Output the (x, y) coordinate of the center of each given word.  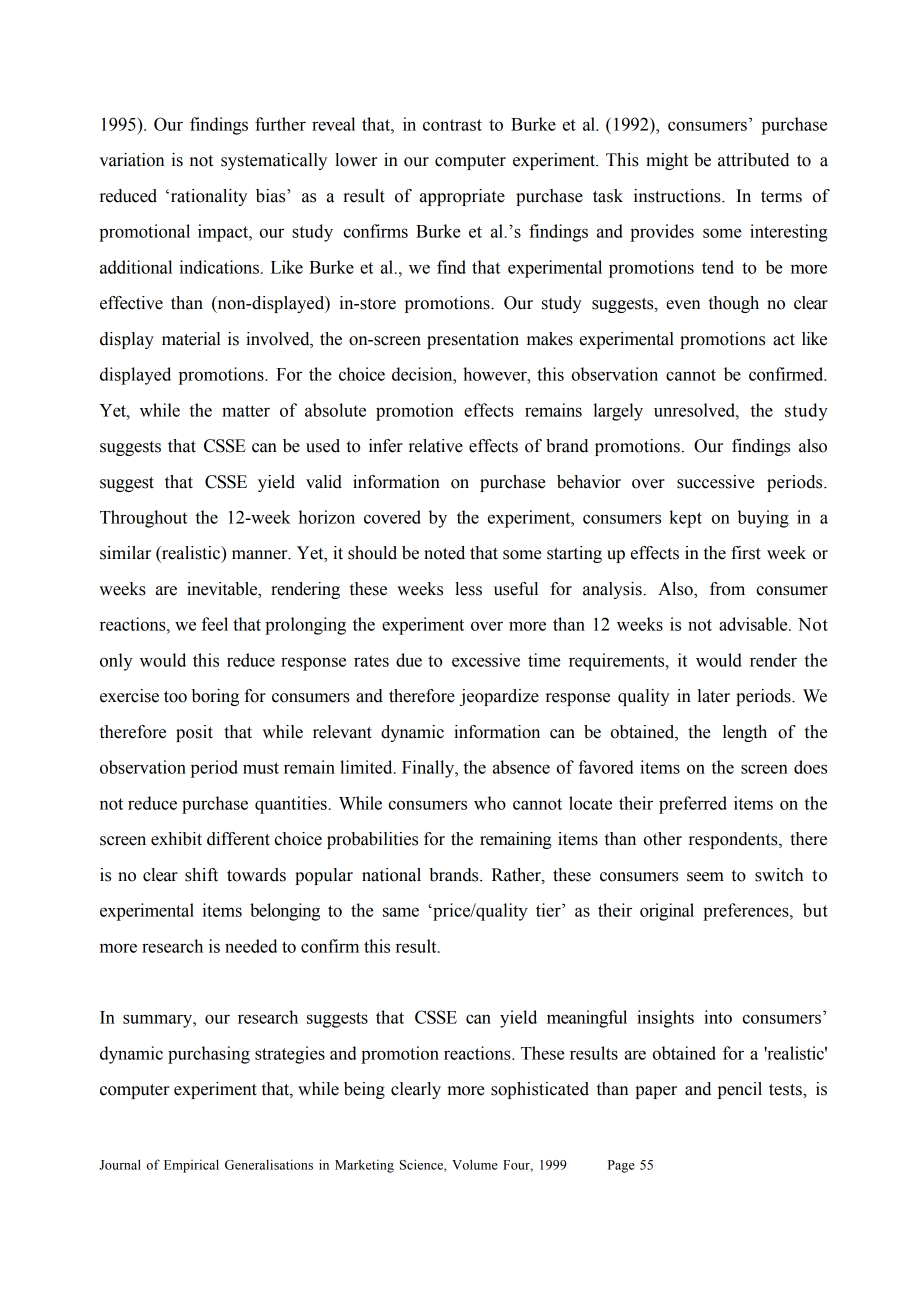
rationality (207, 197)
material (191, 339)
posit (194, 733)
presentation (473, 340)
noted (444, 553)
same (401, 912)
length (745, 733)
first (746, 553)
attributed (753, 160)
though (734, 304)
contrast (452, 125)
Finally (429, 769)
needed (251, 946)
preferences (747, 912)
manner (261, 555)
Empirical (191, 1166)
